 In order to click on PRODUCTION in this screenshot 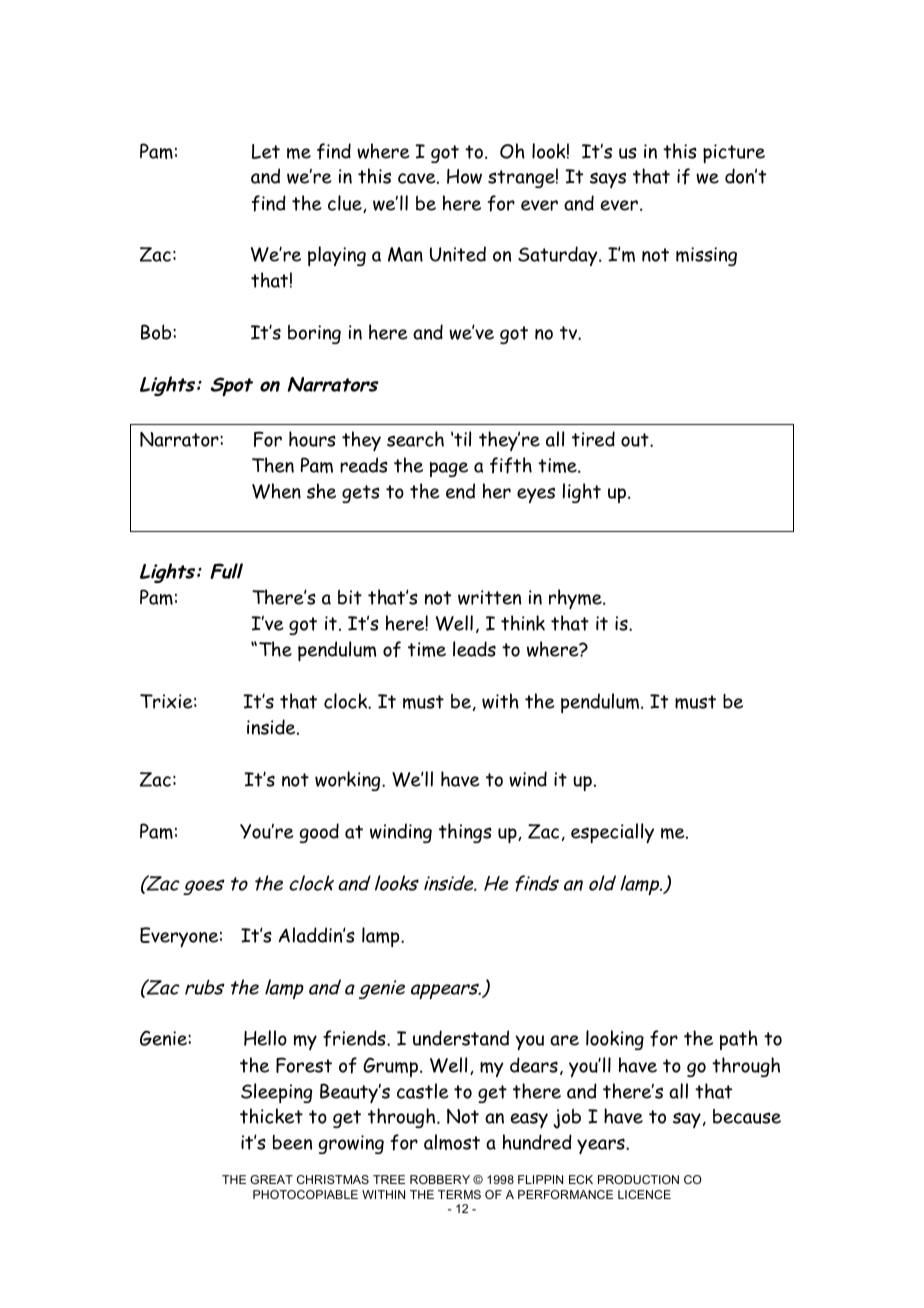, I will do `click(638, 1179)`.
